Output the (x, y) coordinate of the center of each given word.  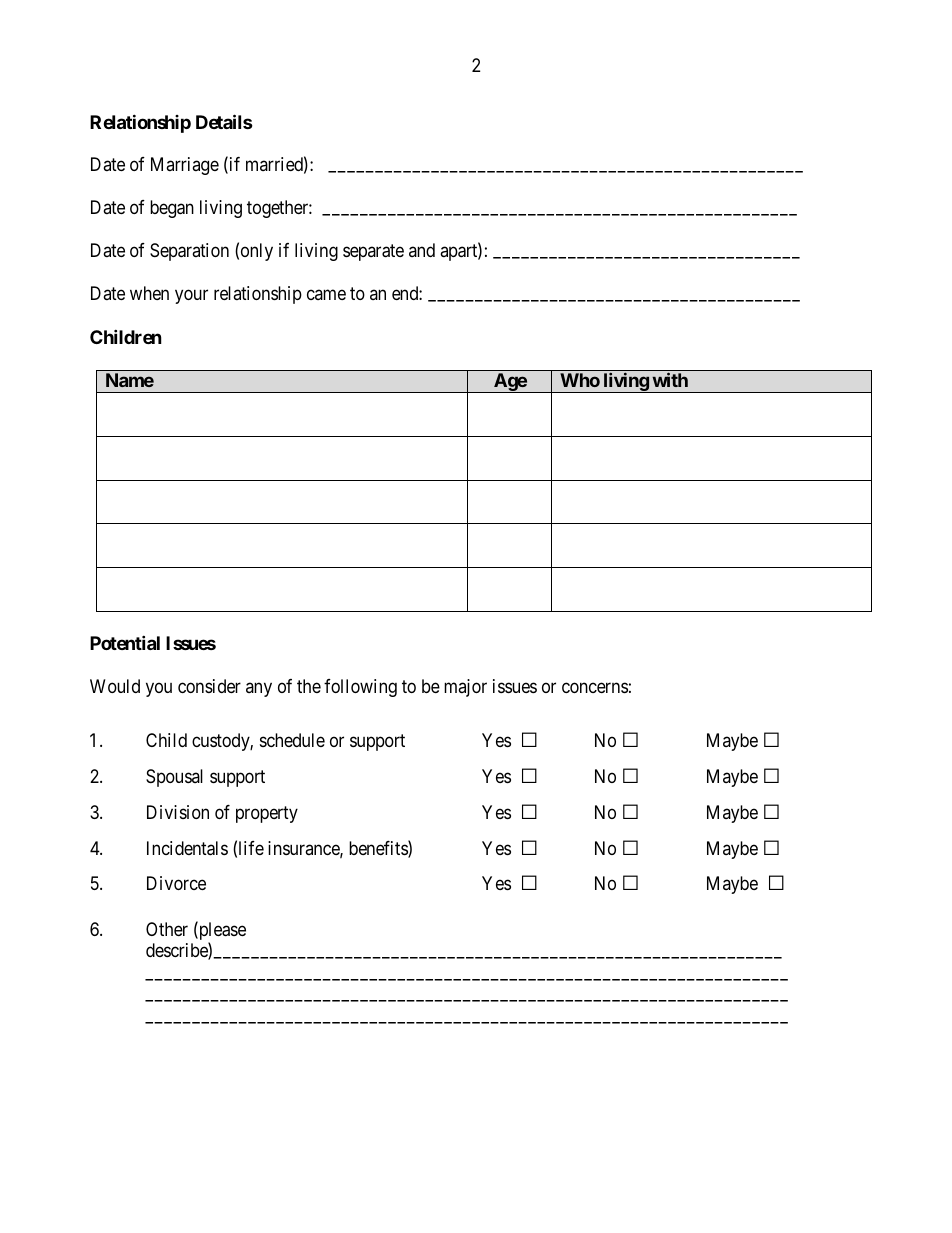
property (267, 814)
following (360, 688)
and (422, 250)
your (191, 297)
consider (209, 686)
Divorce (176, 883)
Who (580, 380)
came (326, 295)
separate (373, 253)
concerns (595, 687)
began (172, 209)
